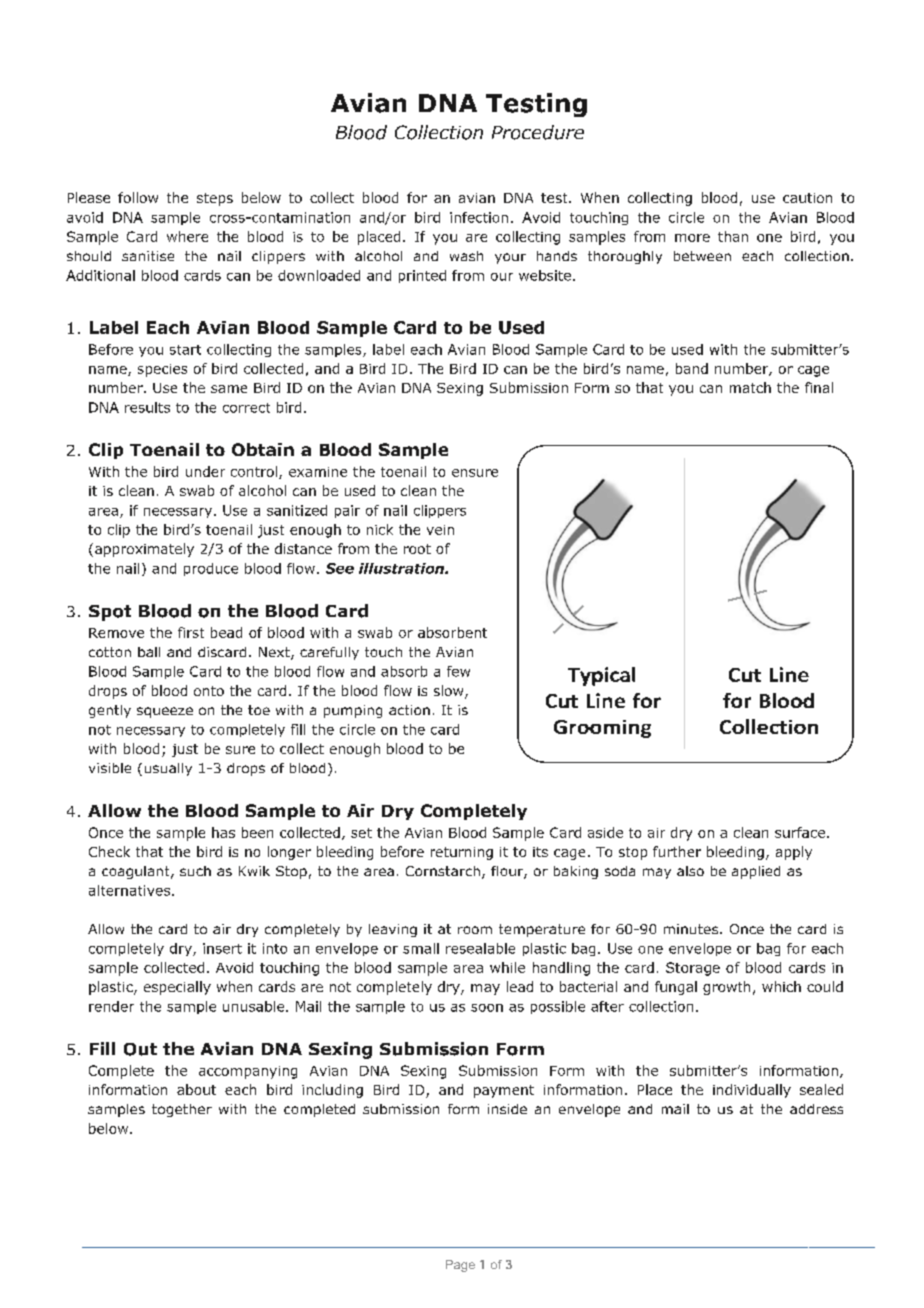 Image resolution: width=924 pixels, height=1308 pixels. Describe the element at coordinates (726, 988) in the screenshot. I see `growth` at that location.
